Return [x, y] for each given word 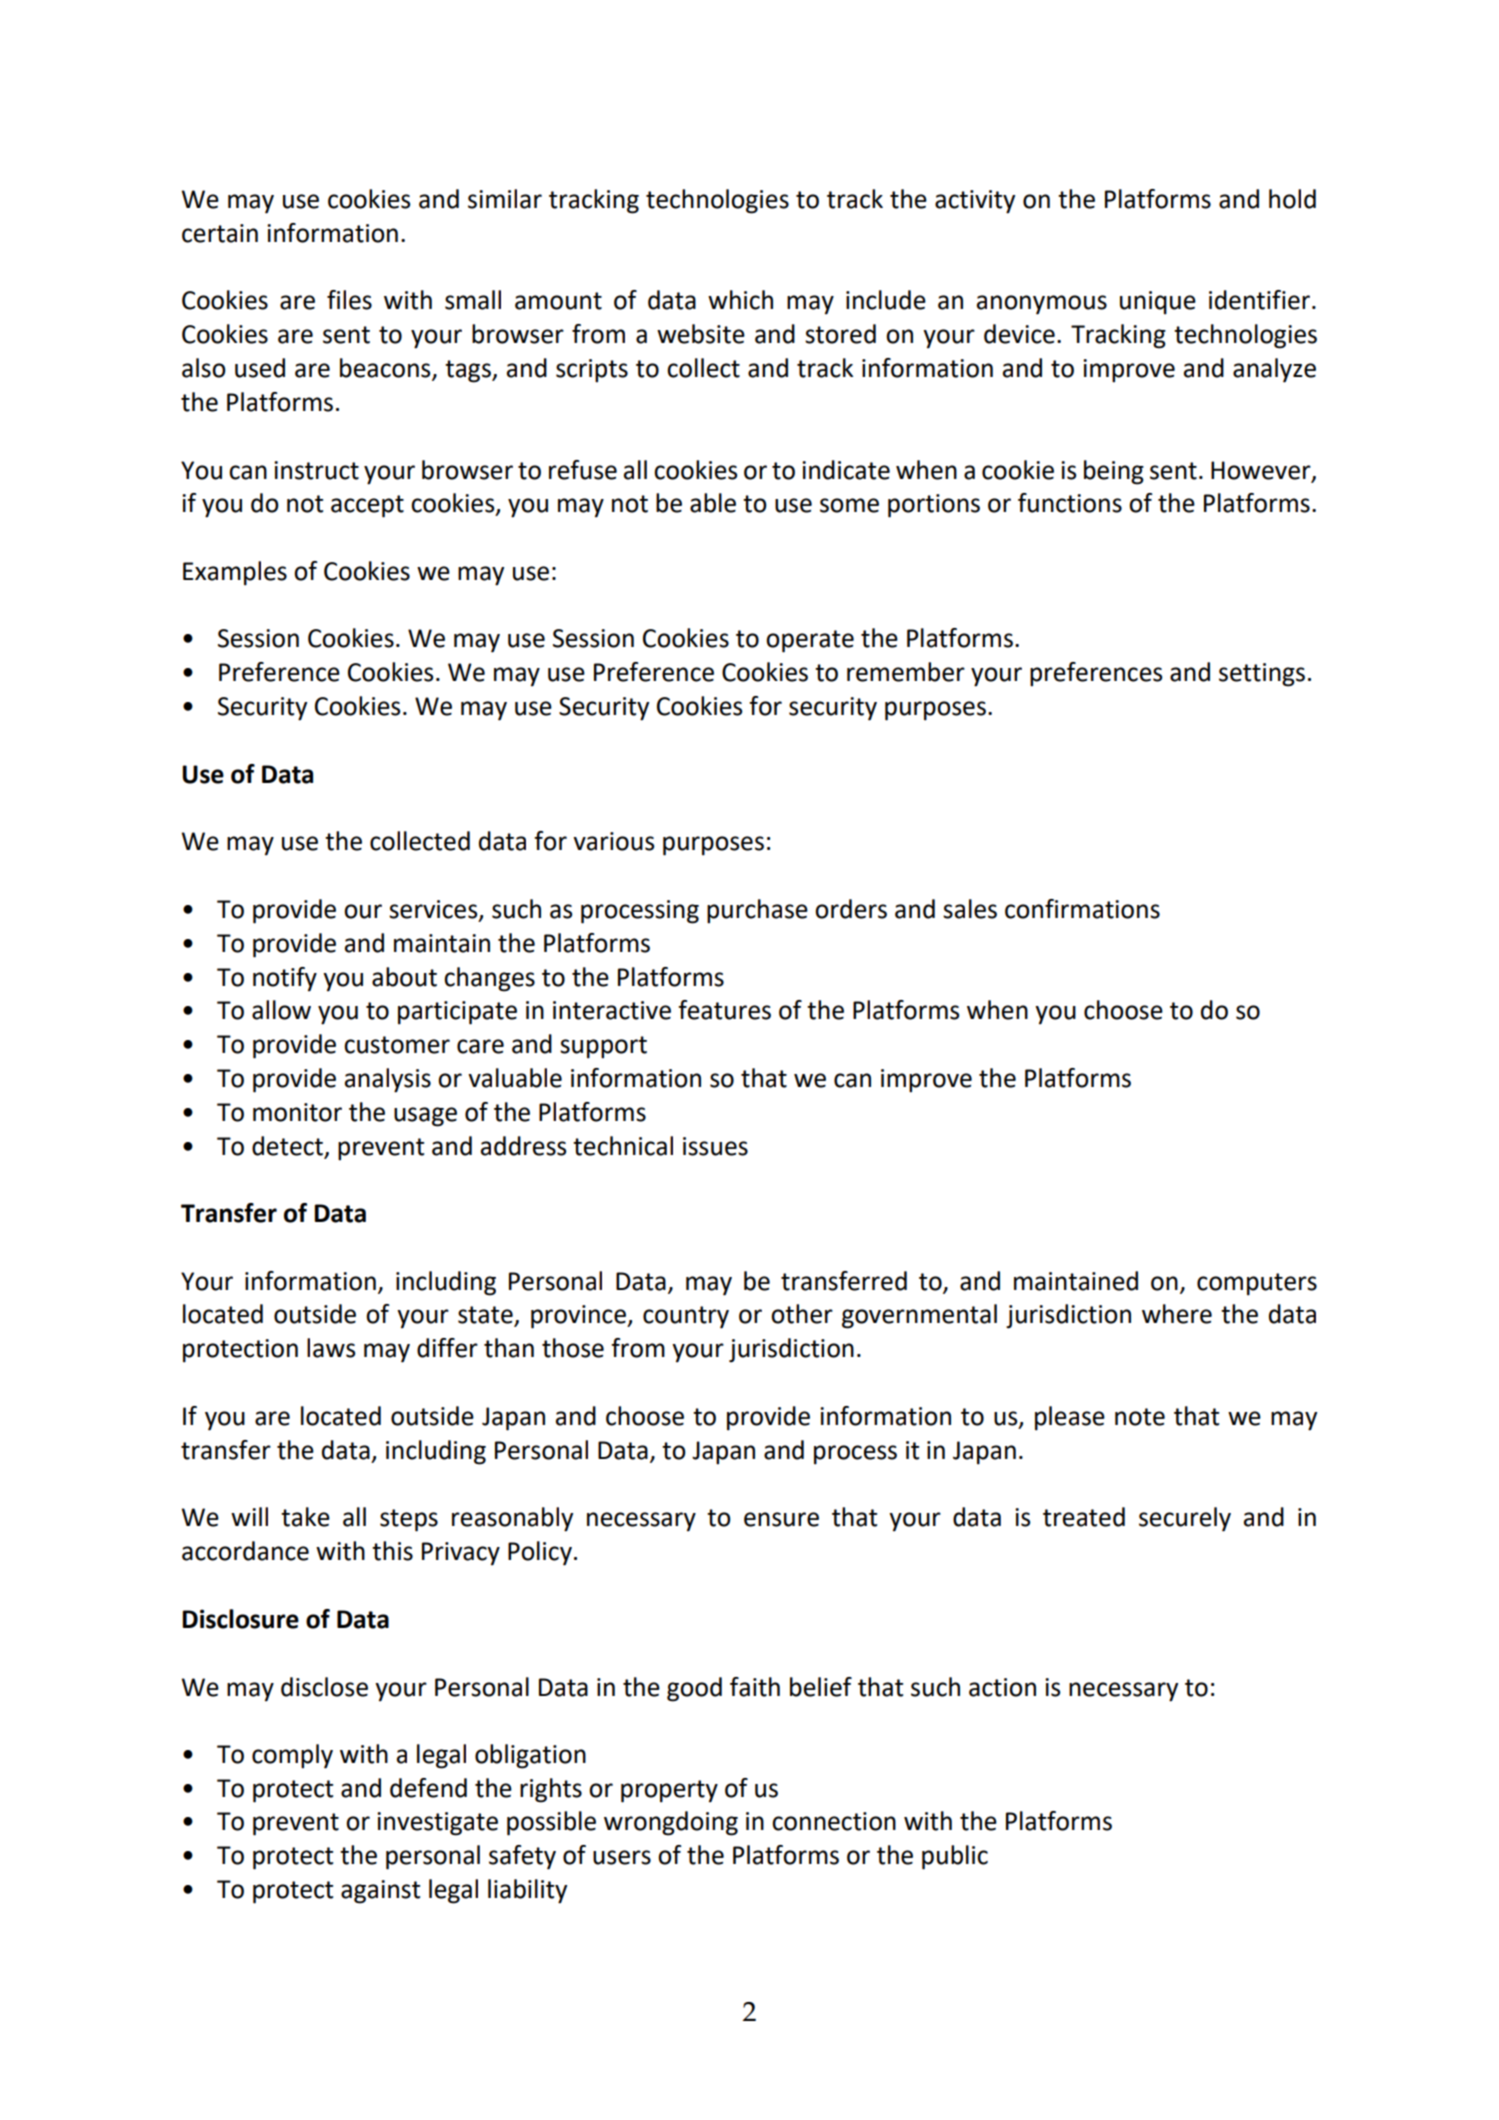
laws [331, 1348]
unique [1158, 303]
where [1177, 1314]
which [740, 300]
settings [1262, 675]
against [380, 1892]
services [434, 910]
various [613, 841]
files [349, 300]
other [802, 1314]
